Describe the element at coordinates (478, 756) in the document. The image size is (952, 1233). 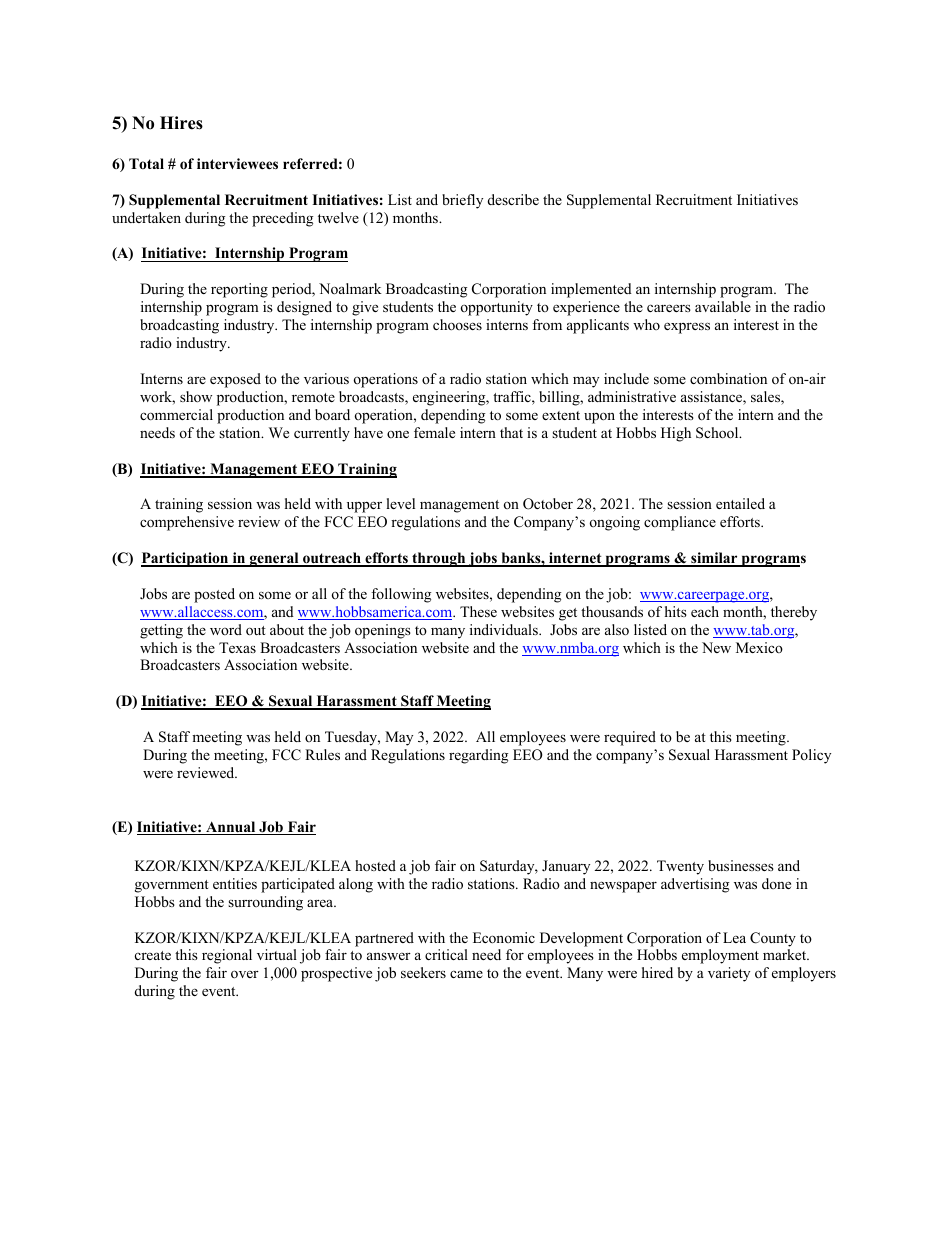
I see `regarding` at that location.
